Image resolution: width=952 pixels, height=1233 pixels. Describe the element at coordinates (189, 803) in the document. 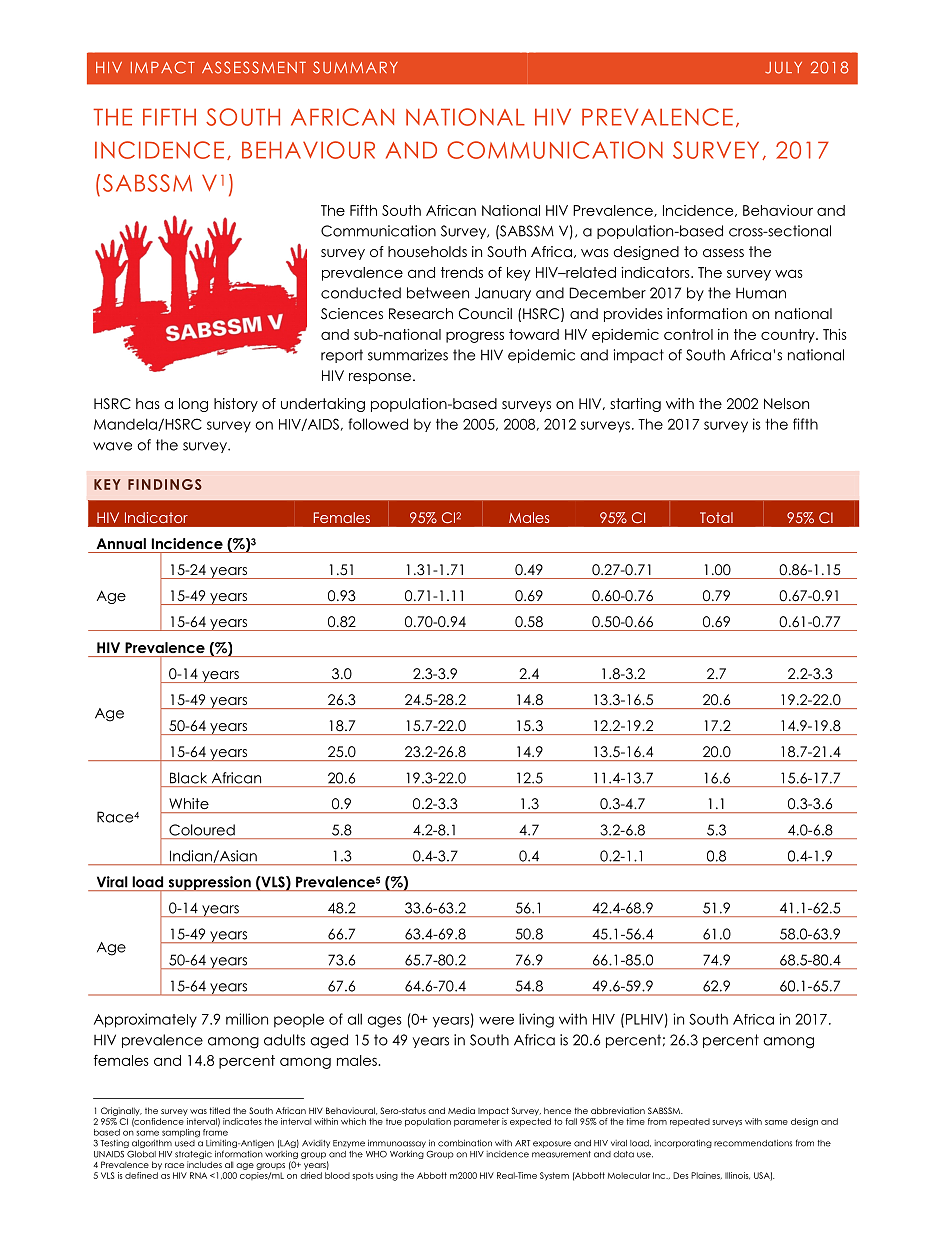

I see `White` at that location.
